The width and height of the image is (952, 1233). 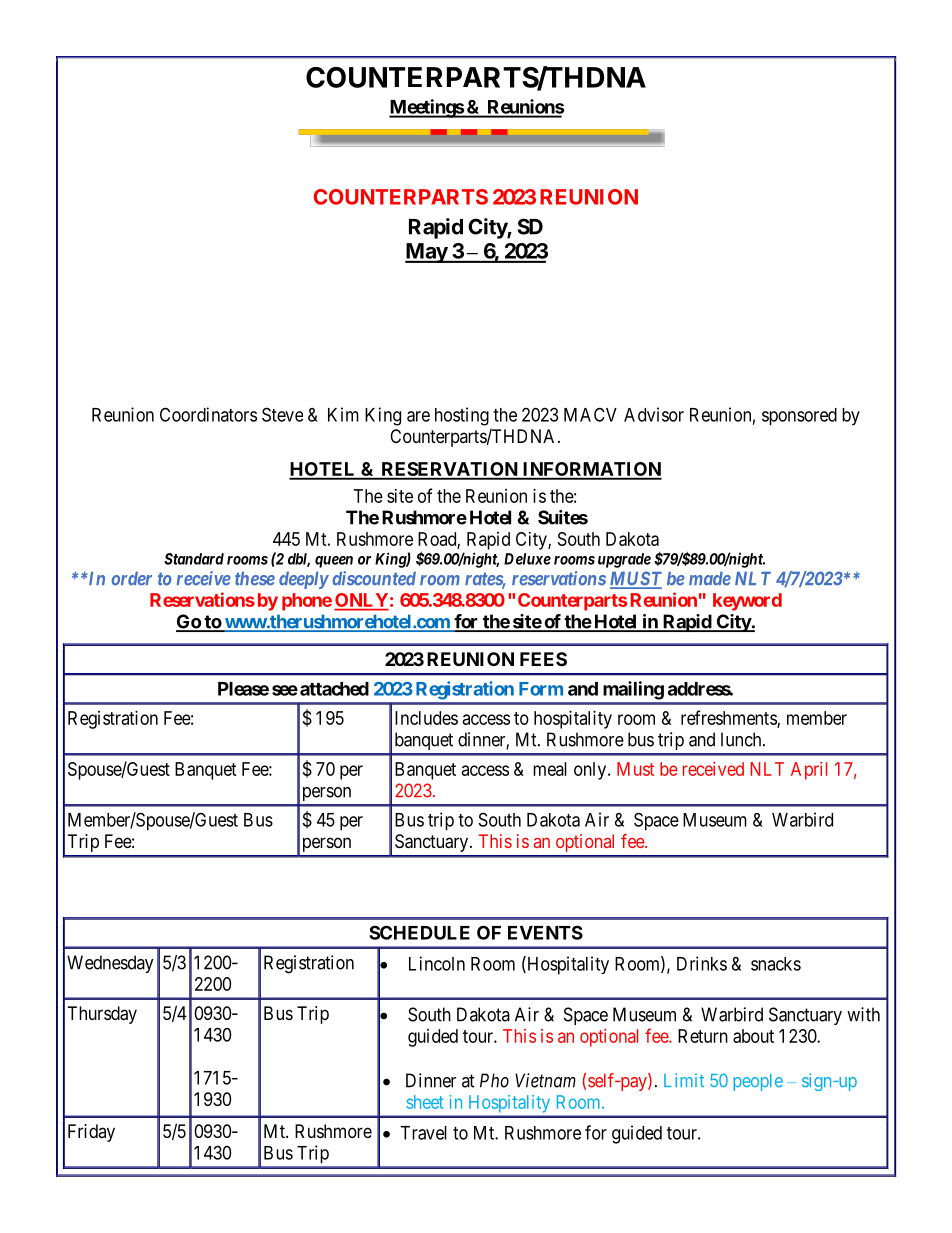 I want to click on hosting, so click(x=462, y=416).
